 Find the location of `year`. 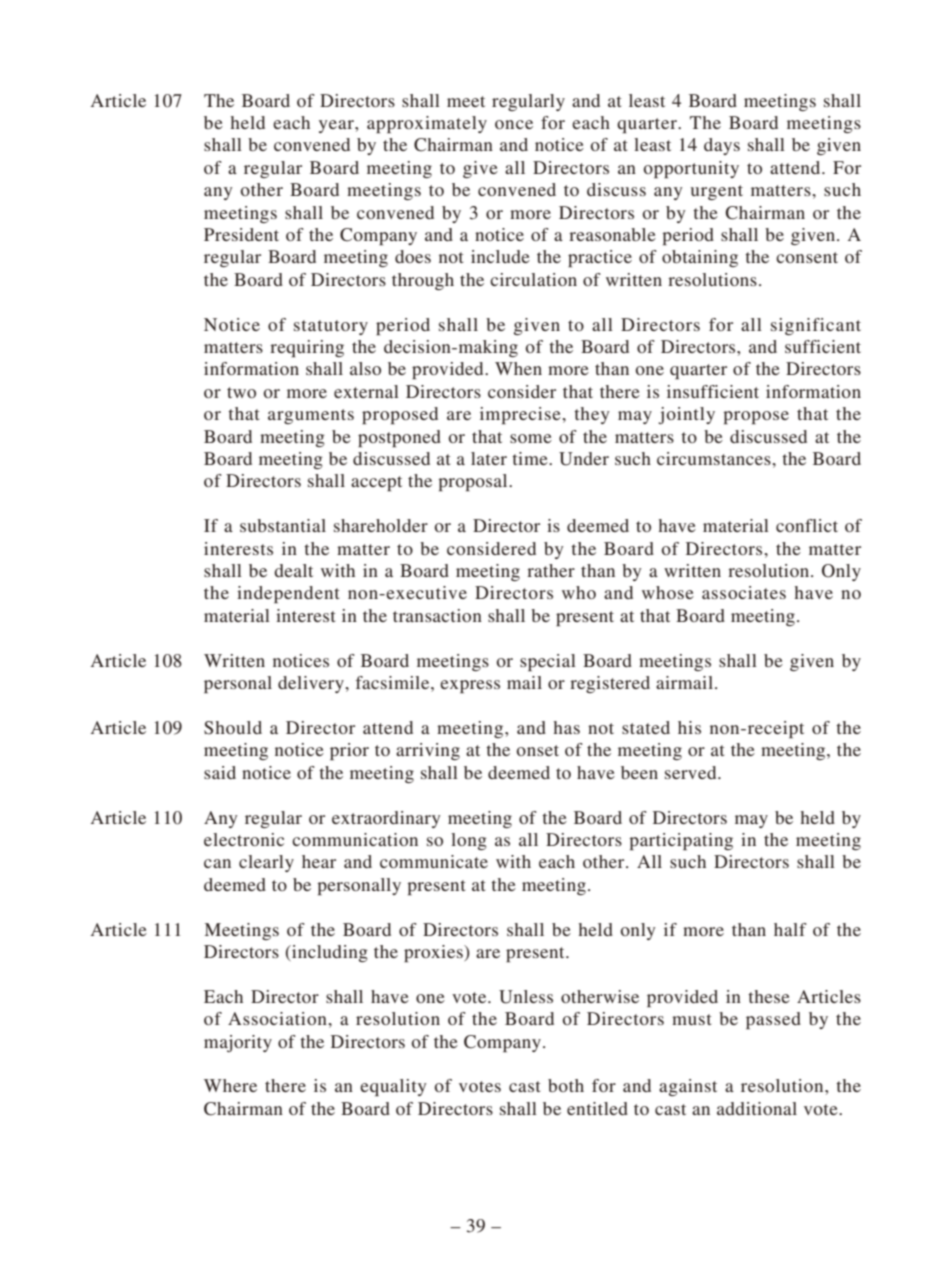

year is located at coordinates (337, 126).
